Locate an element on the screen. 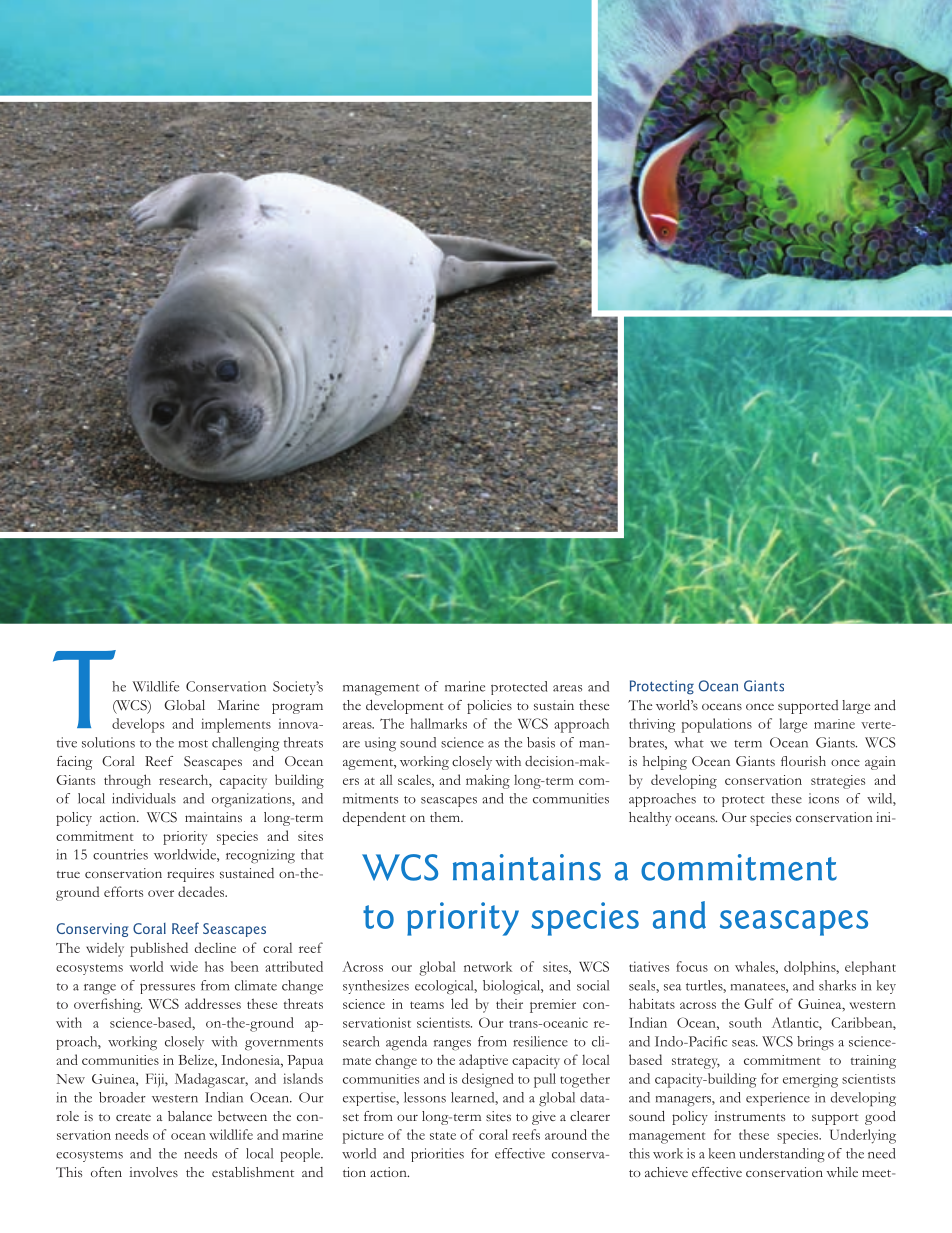  develops is located at coordinates (138, 725).
